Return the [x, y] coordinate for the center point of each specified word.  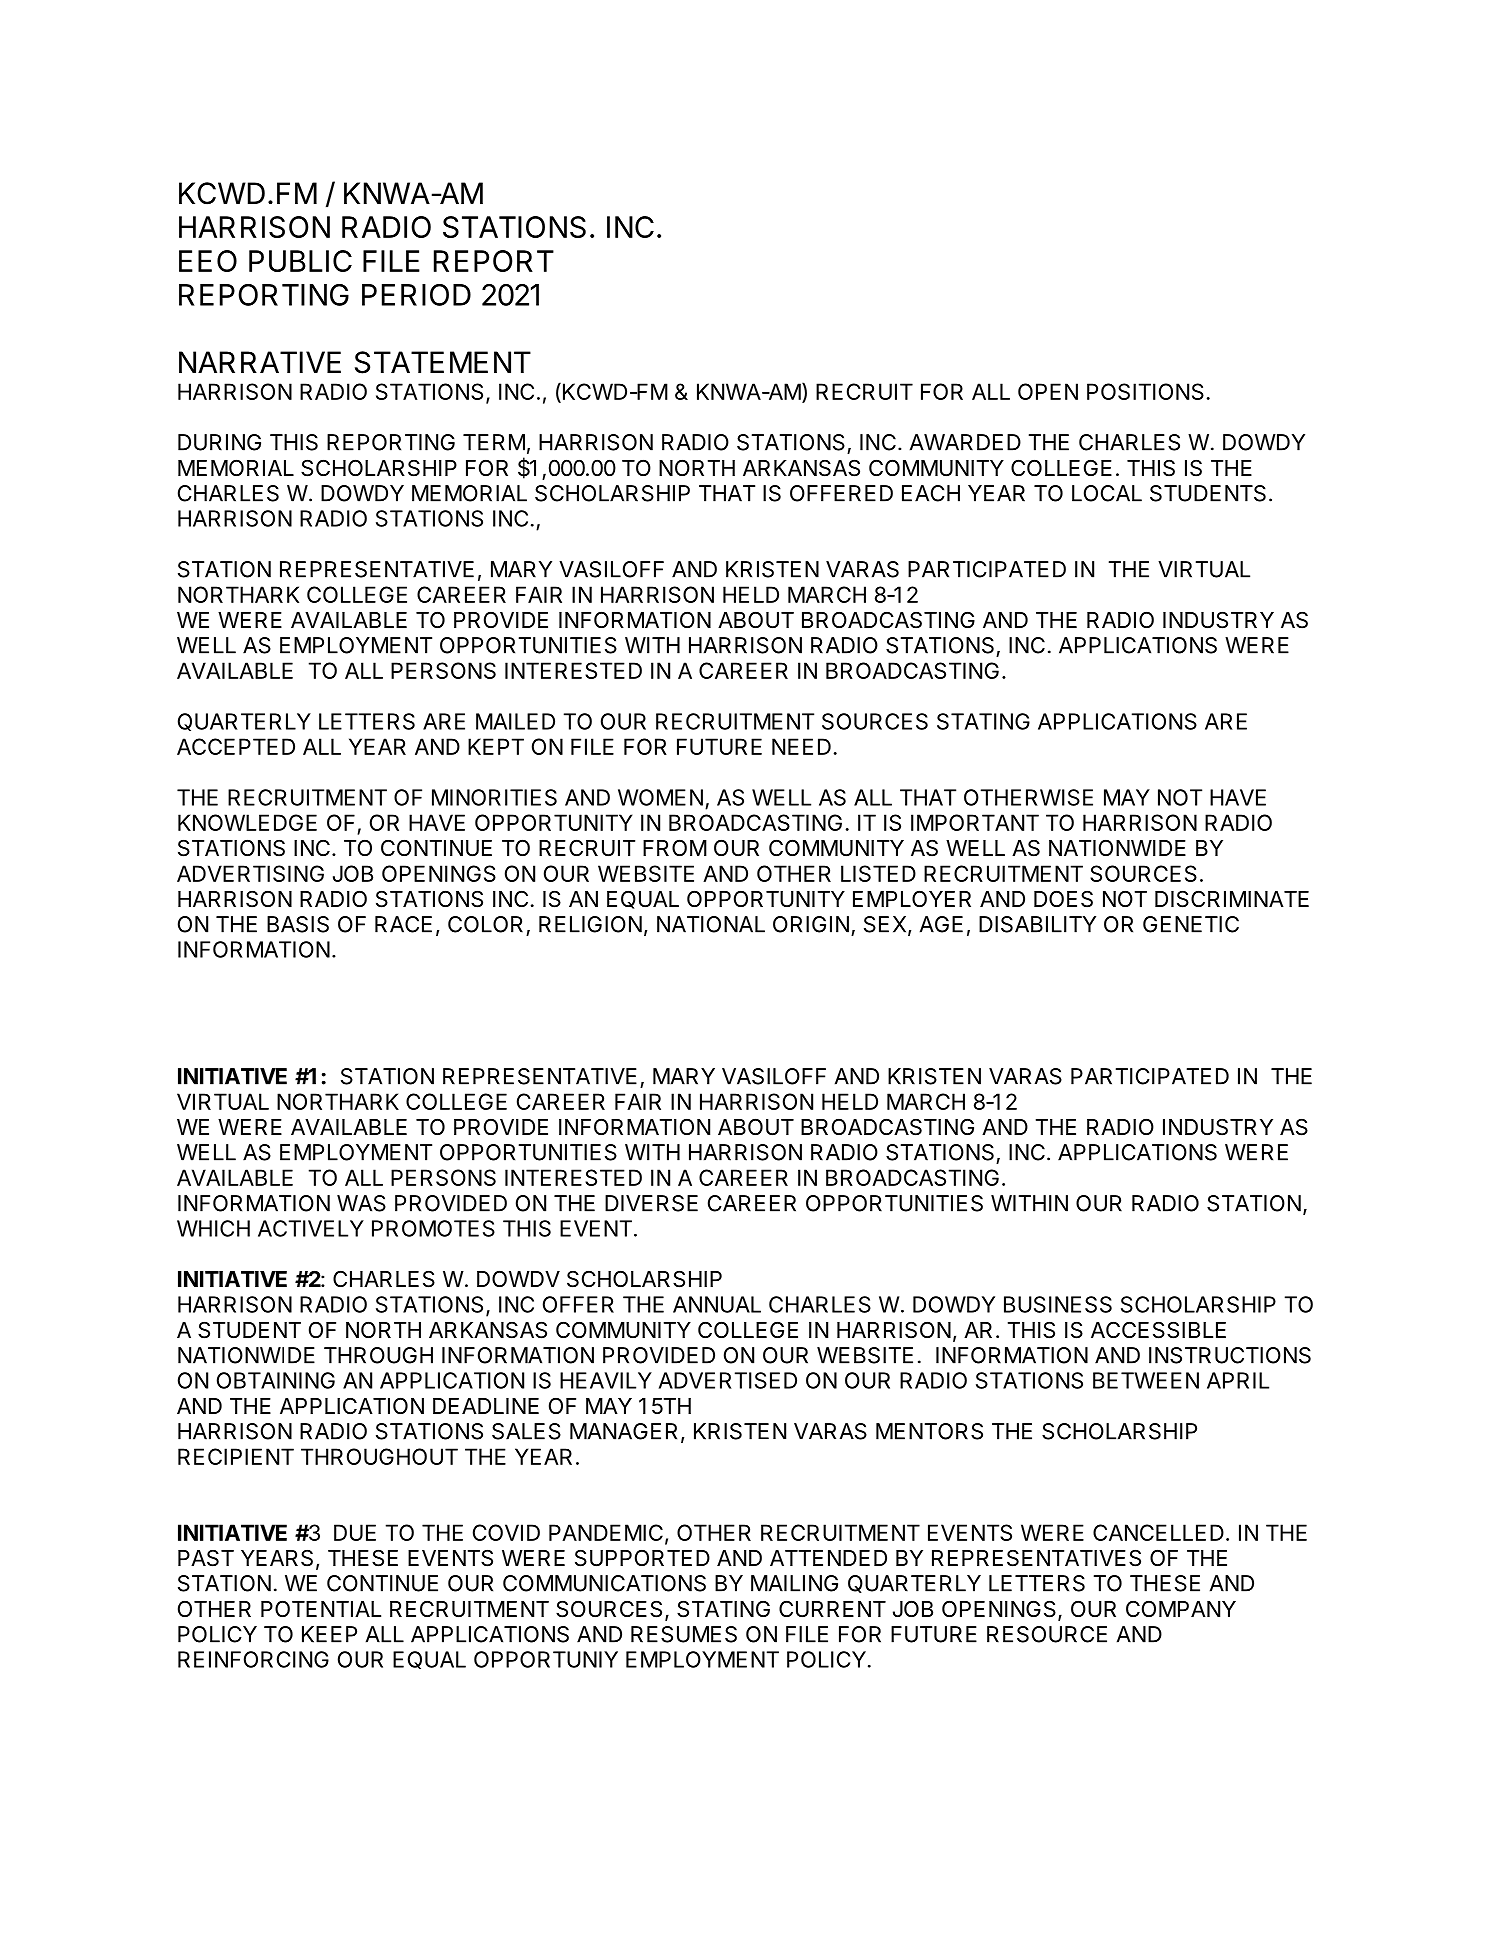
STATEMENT [443, 362]
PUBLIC [300, 261]
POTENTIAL [321, 1609]
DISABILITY [1037, 924]
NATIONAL [711, 924]
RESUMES [684, 1634]
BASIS [298, 924]
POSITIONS [1145, 391]
